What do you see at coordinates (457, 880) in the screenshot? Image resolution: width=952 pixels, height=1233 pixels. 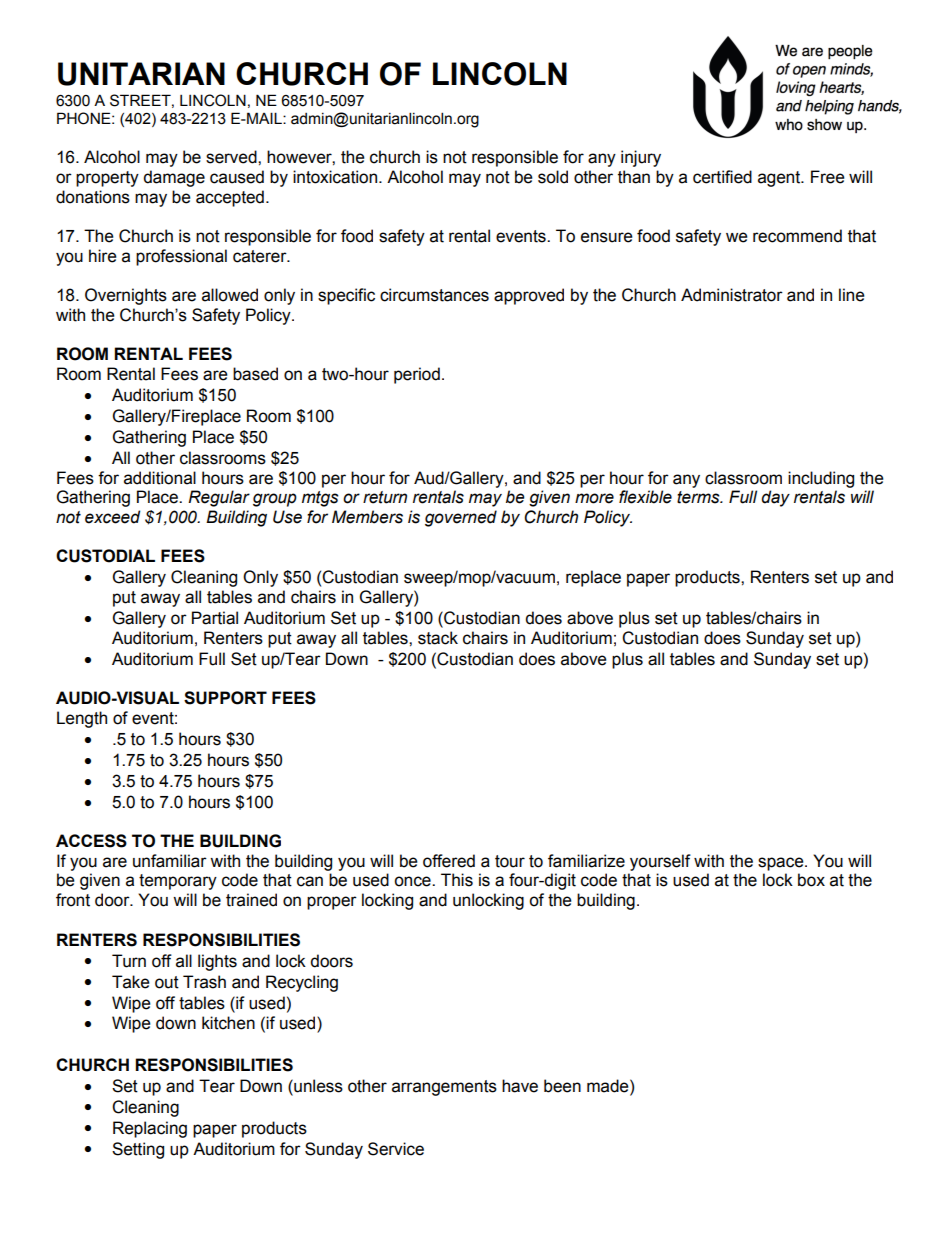 I see `This` at bounding box center [457, 880].
